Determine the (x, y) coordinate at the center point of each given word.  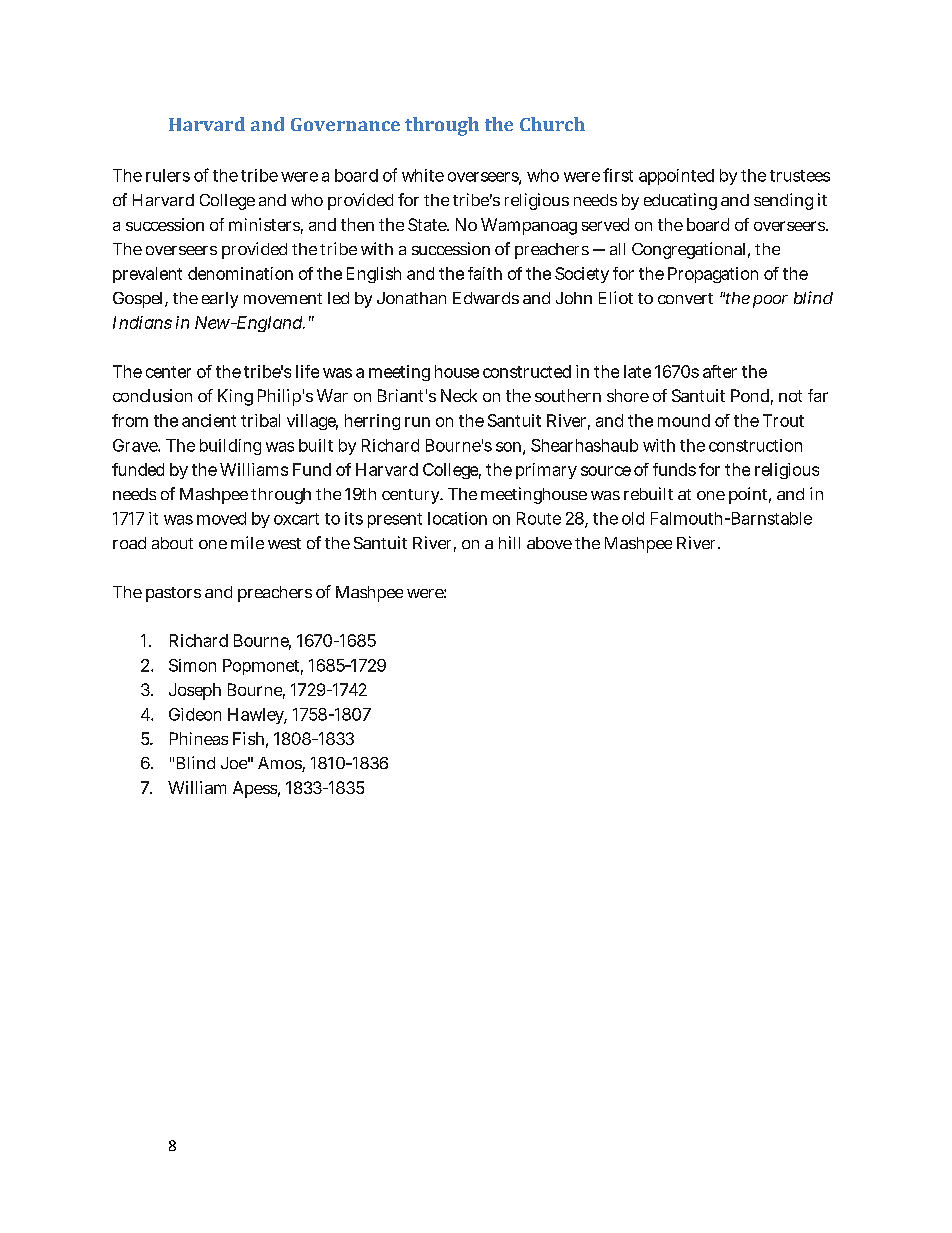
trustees (800, 176)
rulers (168, 175)
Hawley (257, 716)
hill (509, 542)
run (417, 422)
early (220, 300)
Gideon (195, 714)
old (633, 518)
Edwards (486, 298)
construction (755, 445)
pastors (173, 594)
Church (552, 124)
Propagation (713, 275)
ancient (209, 420)
